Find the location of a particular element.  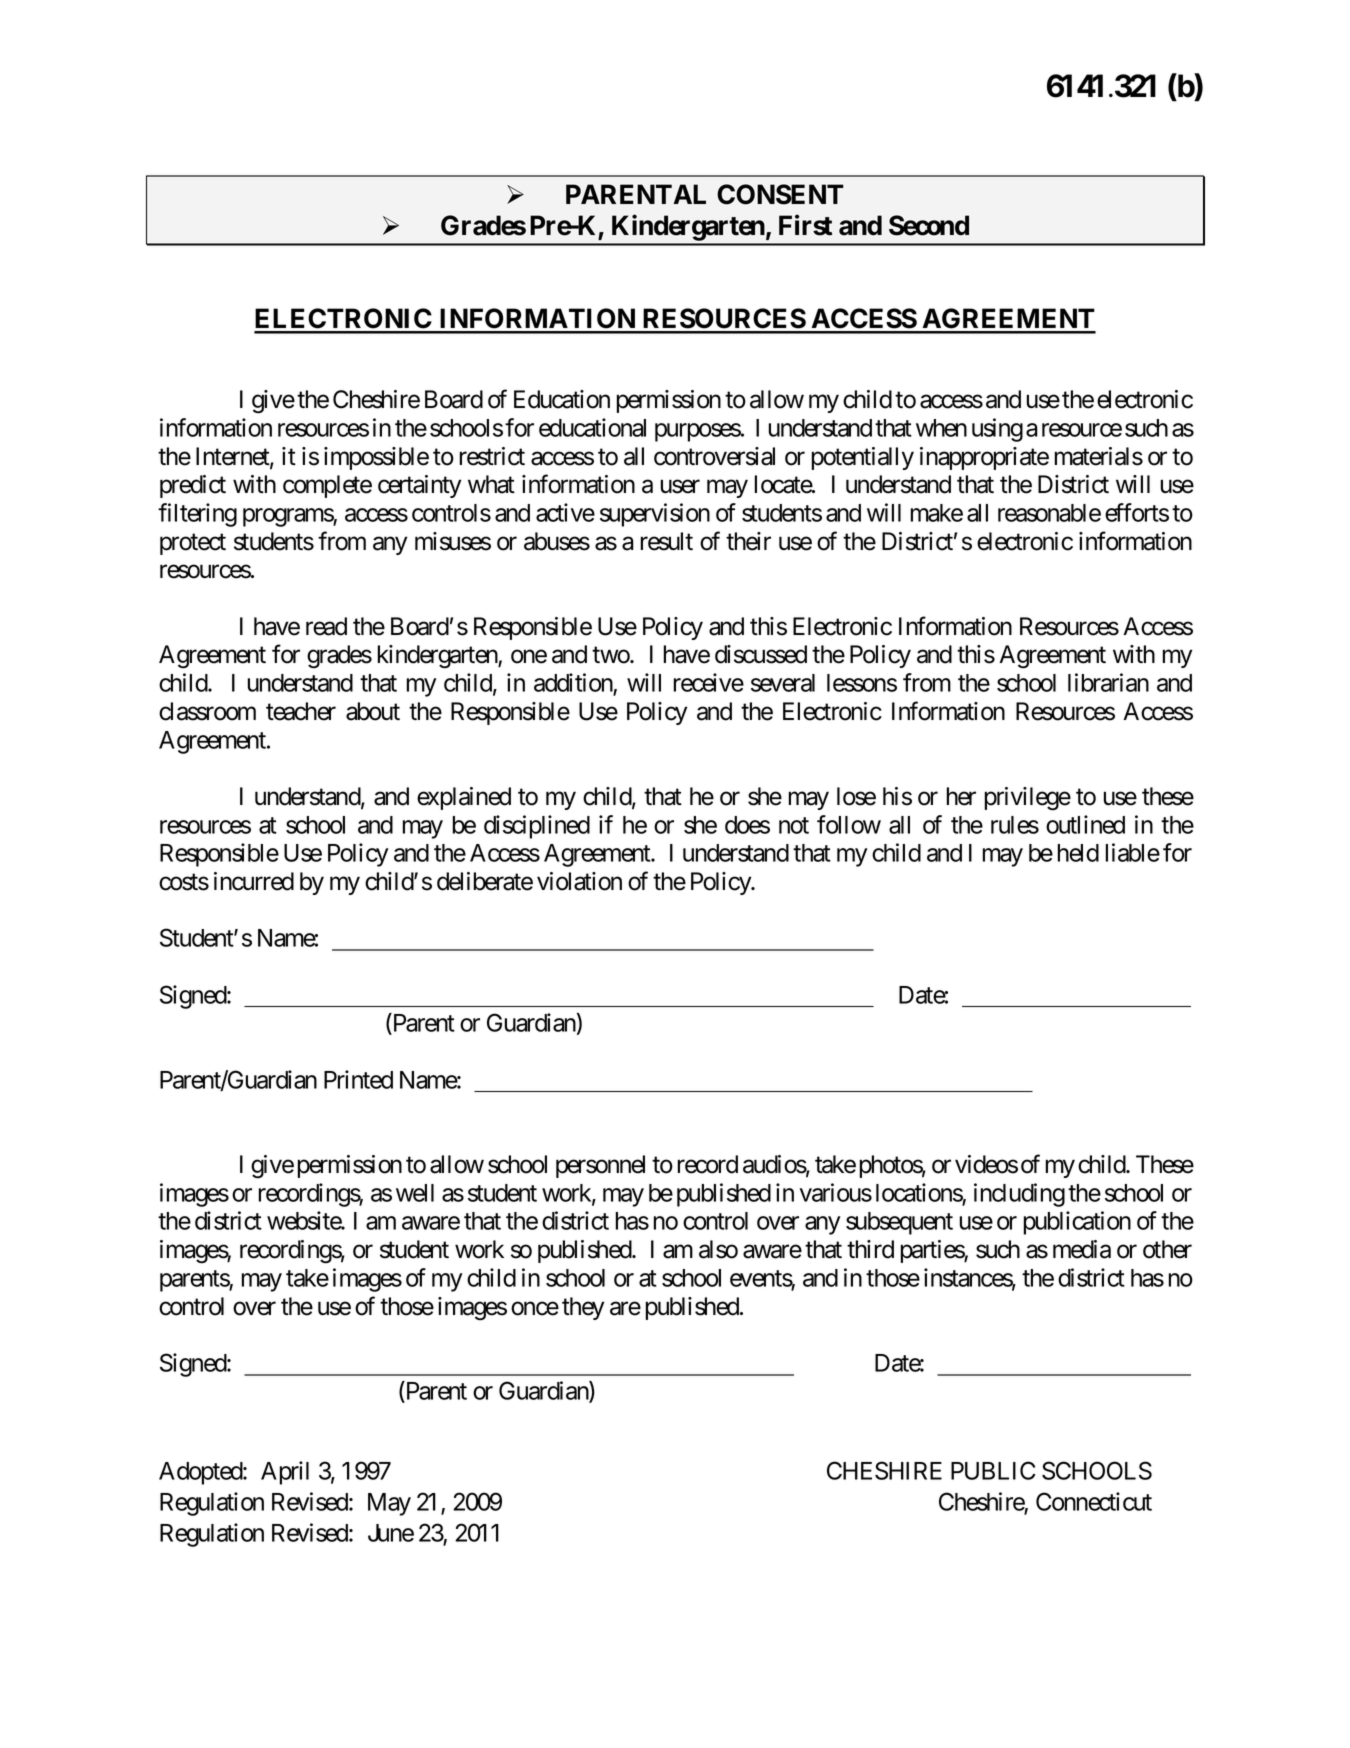

April is located at coordinates (285, 1473).
